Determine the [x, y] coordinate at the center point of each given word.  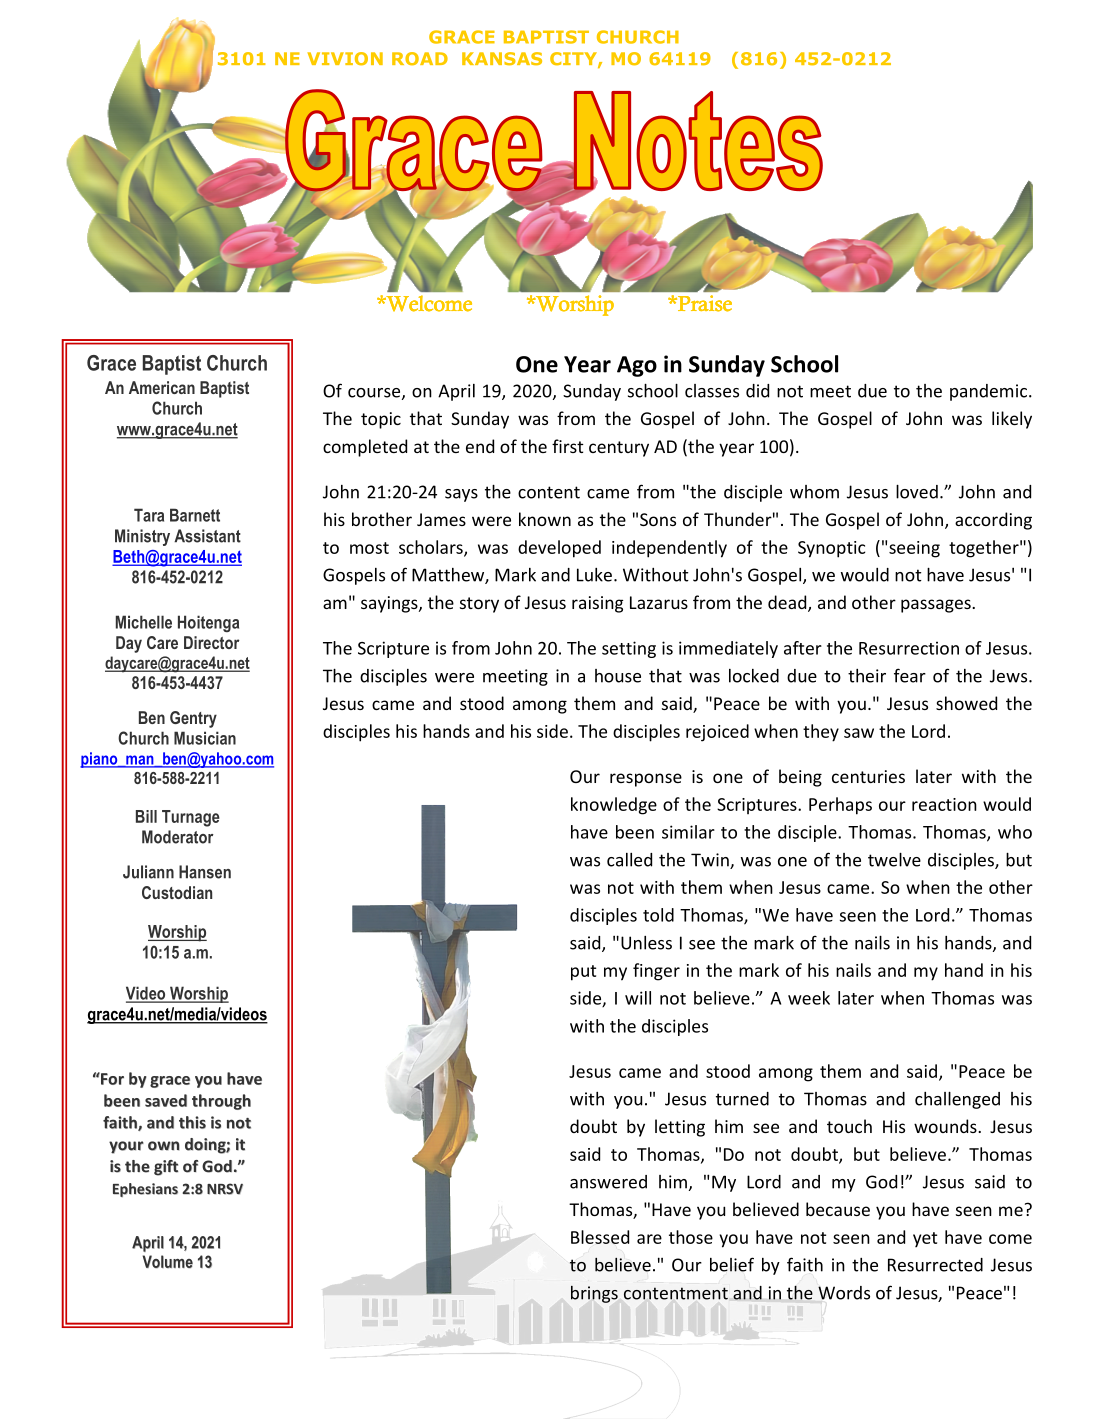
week [809, 998]
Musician [205, 738]
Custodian [177, 892]
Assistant [207, 536]
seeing [914, 549]
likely [1012, 420]
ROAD [420, 59]
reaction [944, 804]
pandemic [988, 392]
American [162, 387]
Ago [637, 366]
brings [594, 1294]
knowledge [614, 806]
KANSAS [502, 59]
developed [559, 549]
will [638, 998]
